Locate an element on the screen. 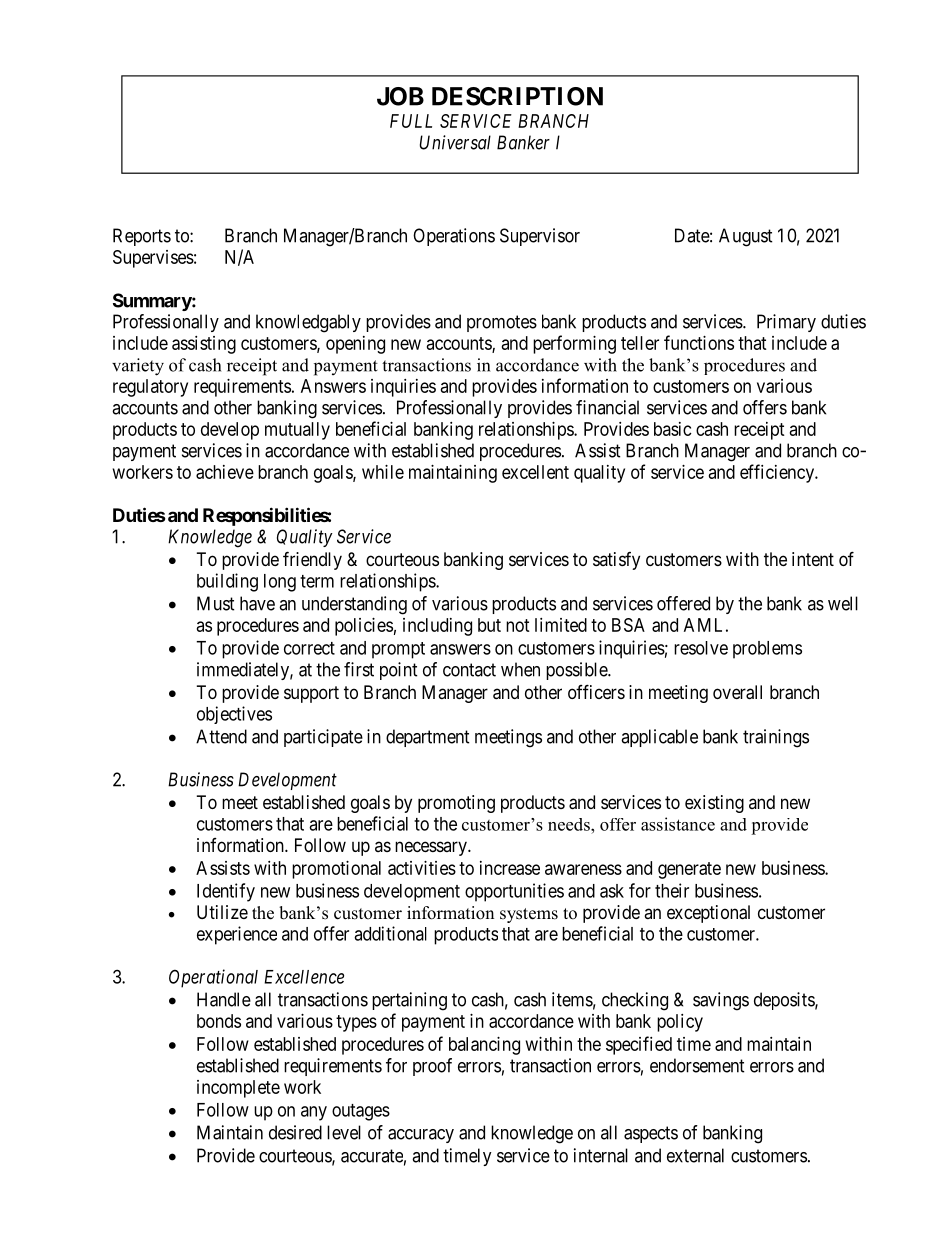  external is located at coordinates (695, 1155).
